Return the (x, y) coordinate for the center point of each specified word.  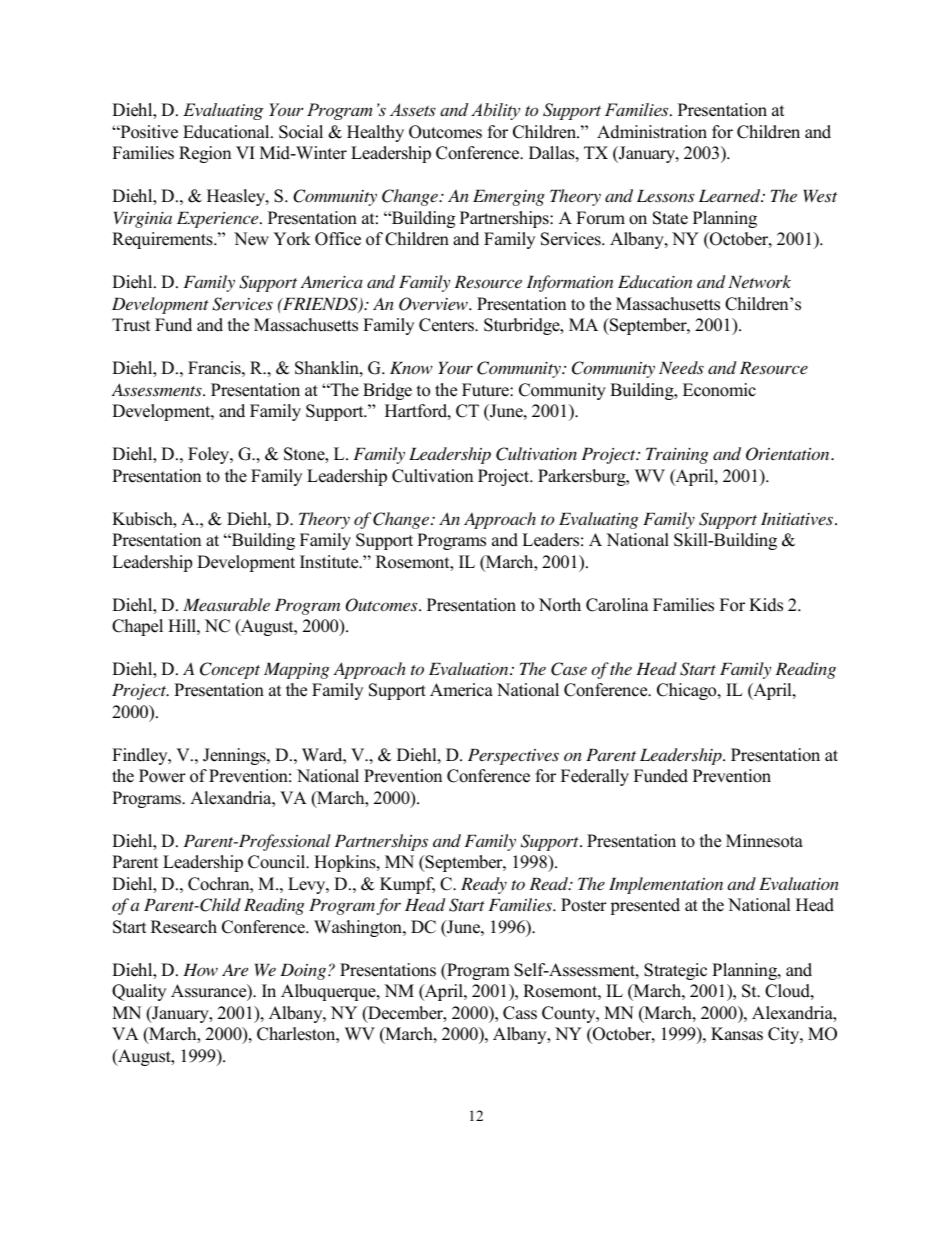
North (560, 605)
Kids (766, 605)
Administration (652, 132)
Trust (131, 325)
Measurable (226, 605)
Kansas (737, 1034)
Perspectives (513, 757)
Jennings (235, 756)
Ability (495, 111)
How (200, 970)
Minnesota (764, 841)
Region (205, 154)
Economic (719, 390)
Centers (447, 325)
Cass (520, 1013)
